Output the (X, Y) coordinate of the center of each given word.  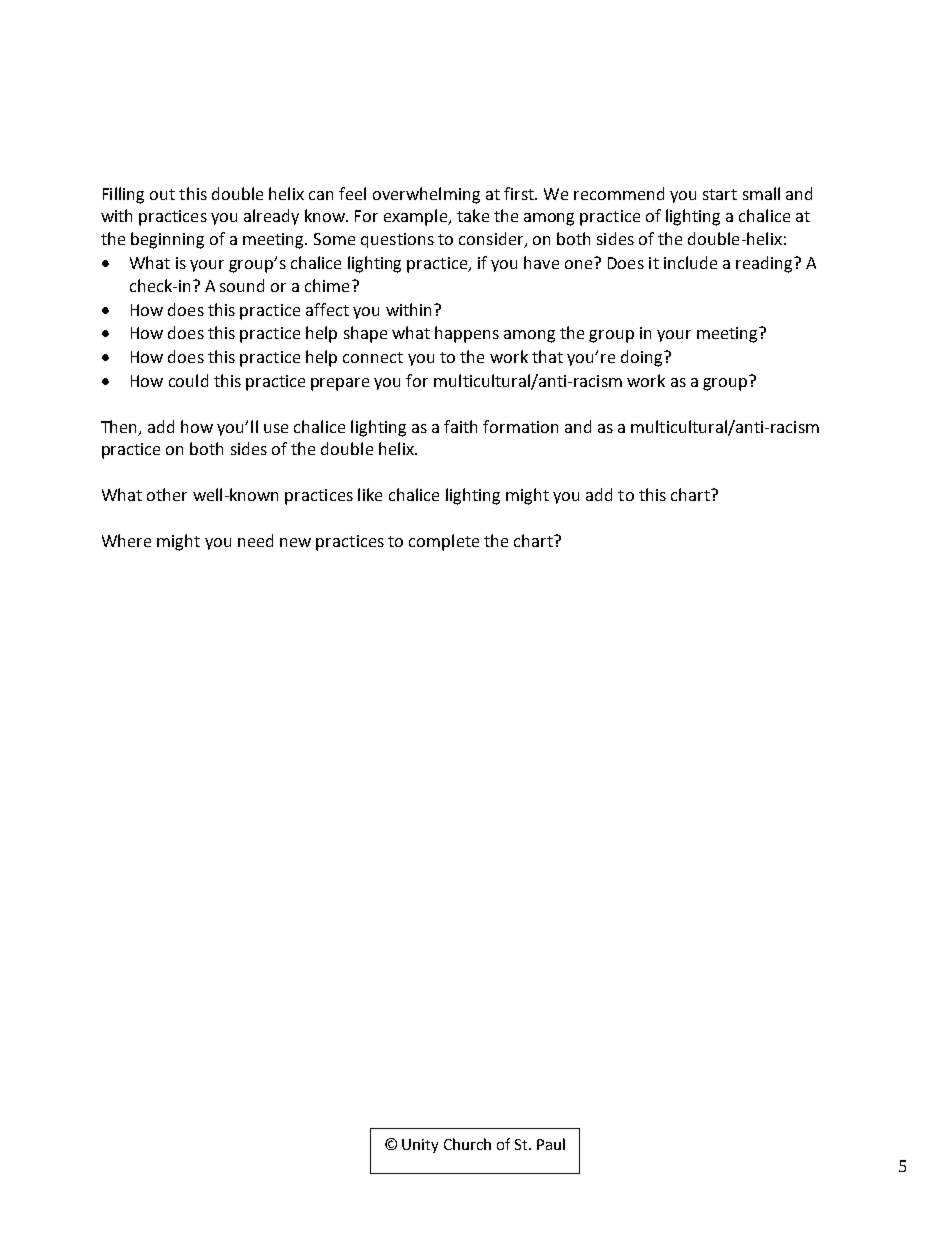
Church (467, 1144)
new (295, 542)
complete (444, 542)
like (370, 494)
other (167, 494)
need (255, 540)
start (720, 194)
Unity (420, 1146)
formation (520, 426)
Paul (551, 1144)
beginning (167, 240)
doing (643, 358)
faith (460, 426)
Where (126, 540)
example (417, 217)
